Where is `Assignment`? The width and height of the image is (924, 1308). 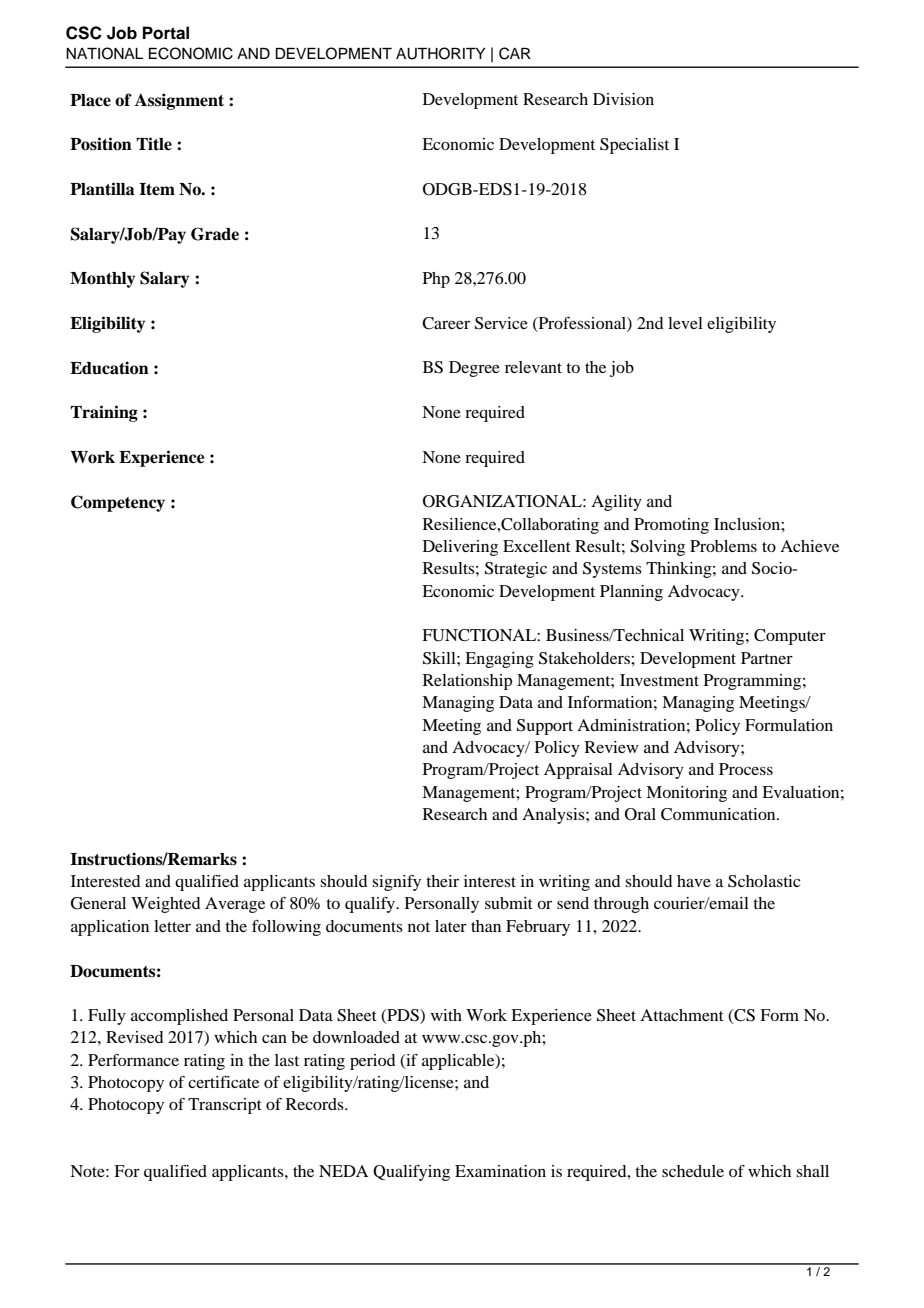
Assignment is located at coordinates (179, 101).
